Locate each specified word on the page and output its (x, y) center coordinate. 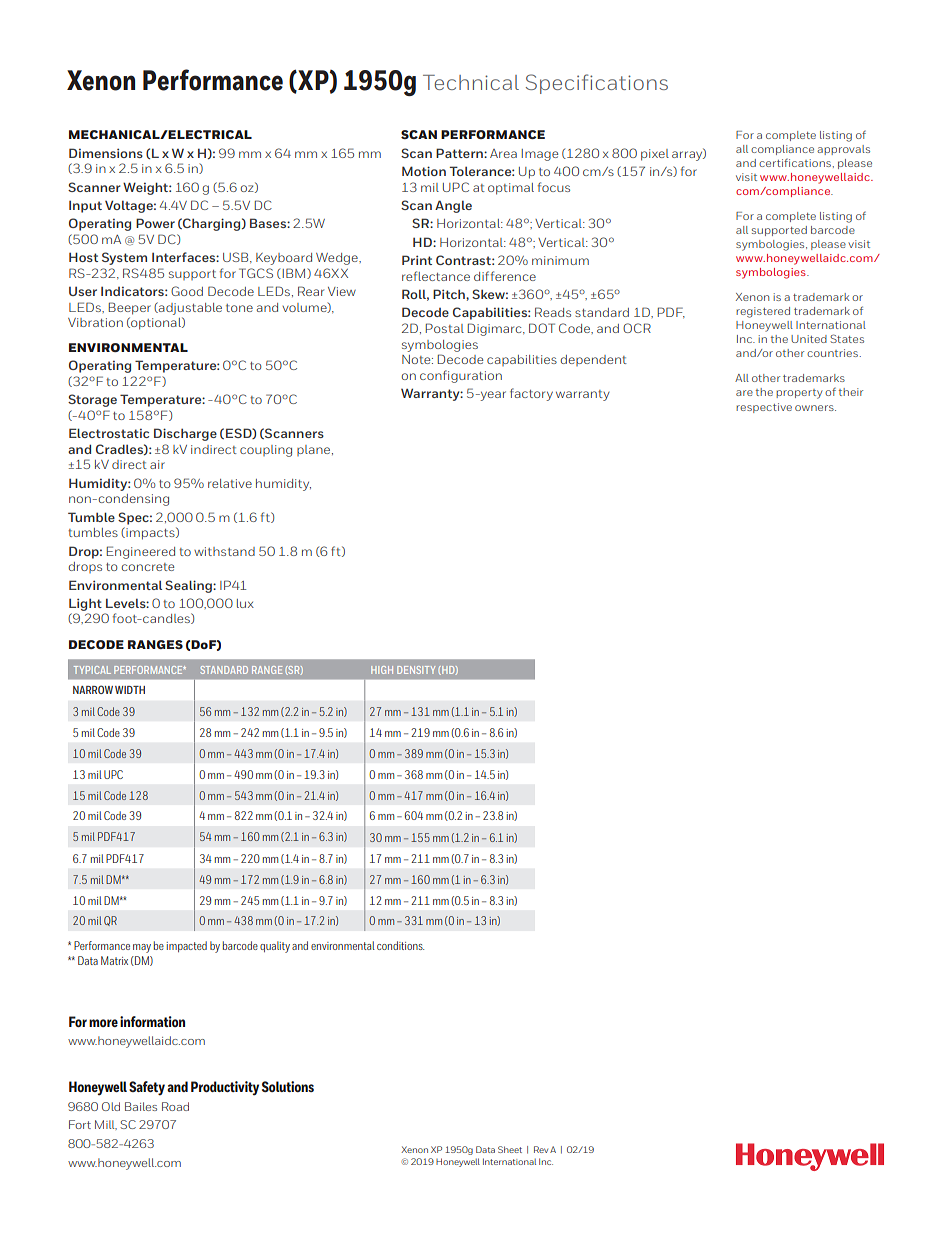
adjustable (189, 308)
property (799, 394)
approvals (843, 150)
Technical (471, 82)
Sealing (189, 586)
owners (815, 408)
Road (175, 1106)
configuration (461, 376)
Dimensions (106, 153)
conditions (400, 945)
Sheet (510, 1149)
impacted (187, 946)
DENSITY (416, 670)
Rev (541, 1149)
